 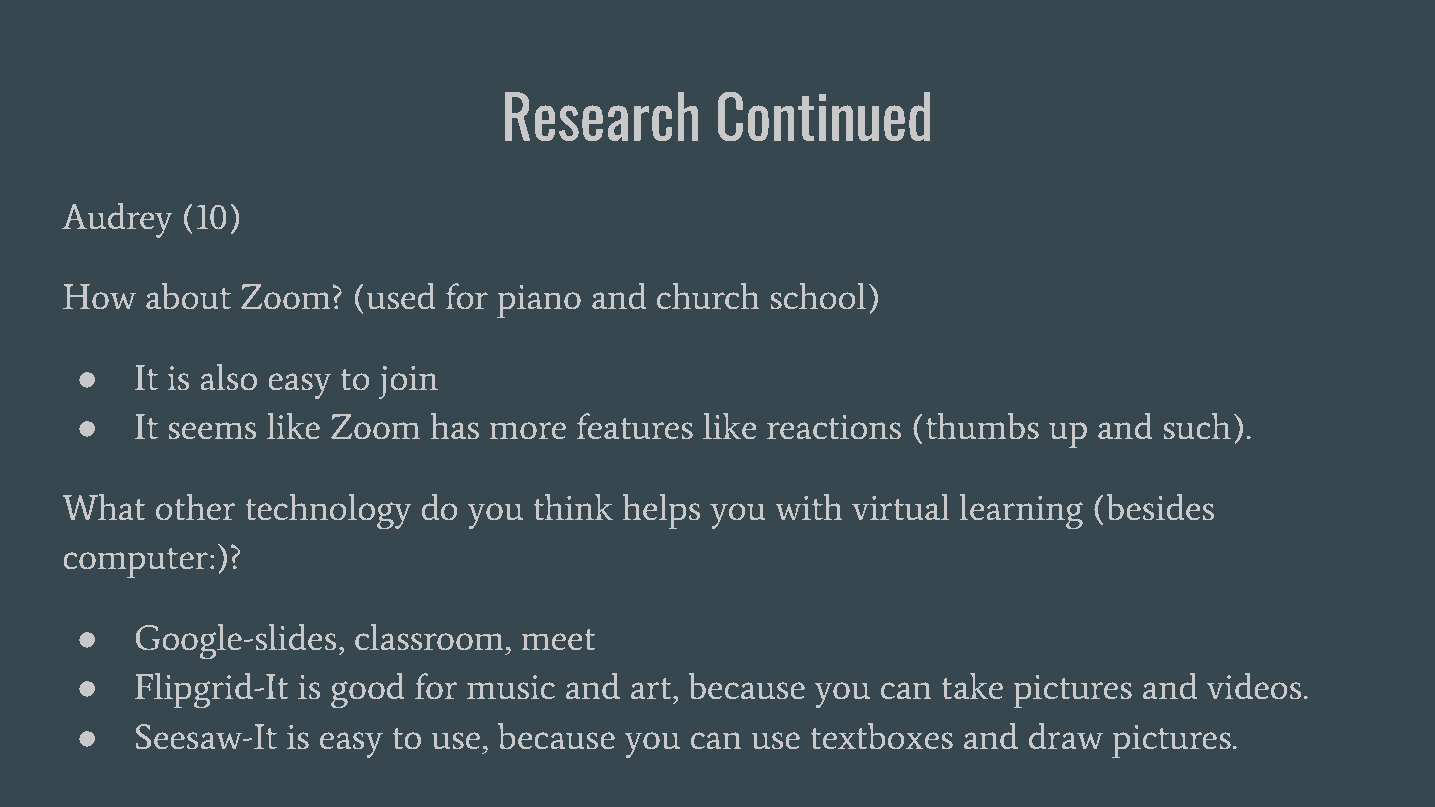 What do you see at coordinates (708, 296) in the screenshot?
I see `church` at bounding box center [708, 296].
